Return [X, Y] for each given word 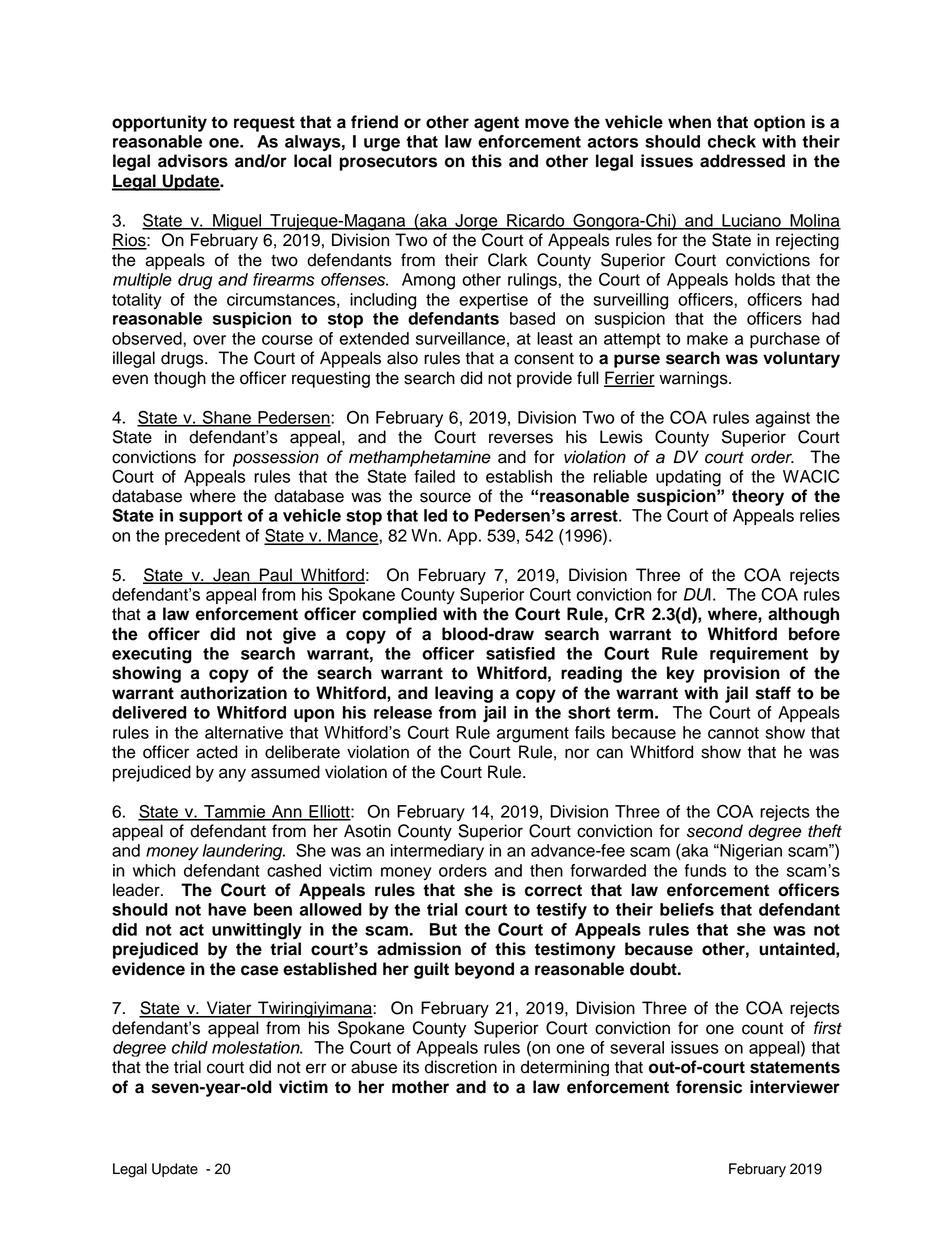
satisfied [520, 653]
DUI [697, 594]
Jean [231, 576]
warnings [694, 379]
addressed [742, 161]
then [546, 870]
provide [544, 379]
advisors [193, 161]
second [715, 831]
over [209, 340]
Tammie [235, 812]
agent [496, 124]
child [190, 1047]
